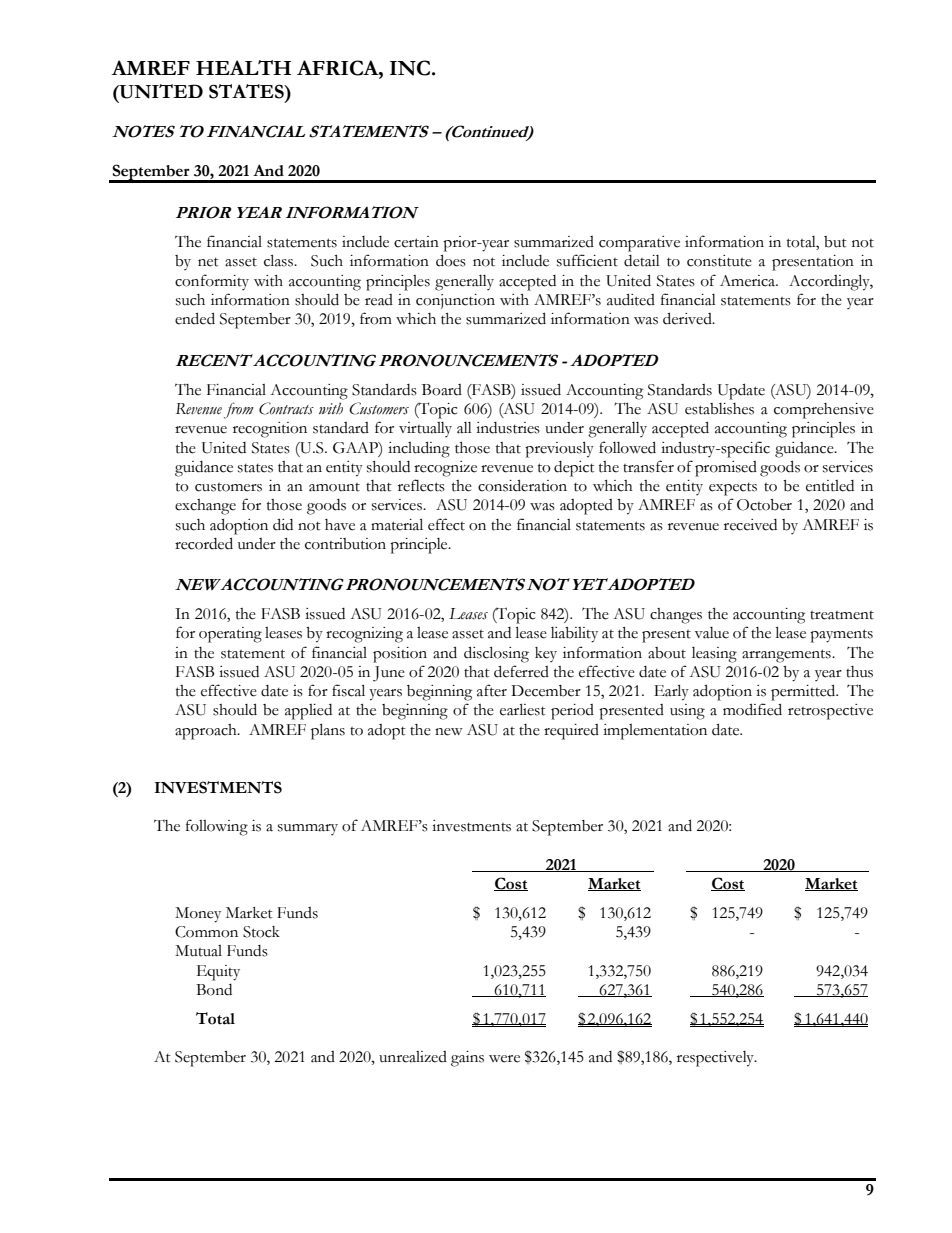 The image size is (952, 1233). I want to click on HEALTH, so click(243, 67).
